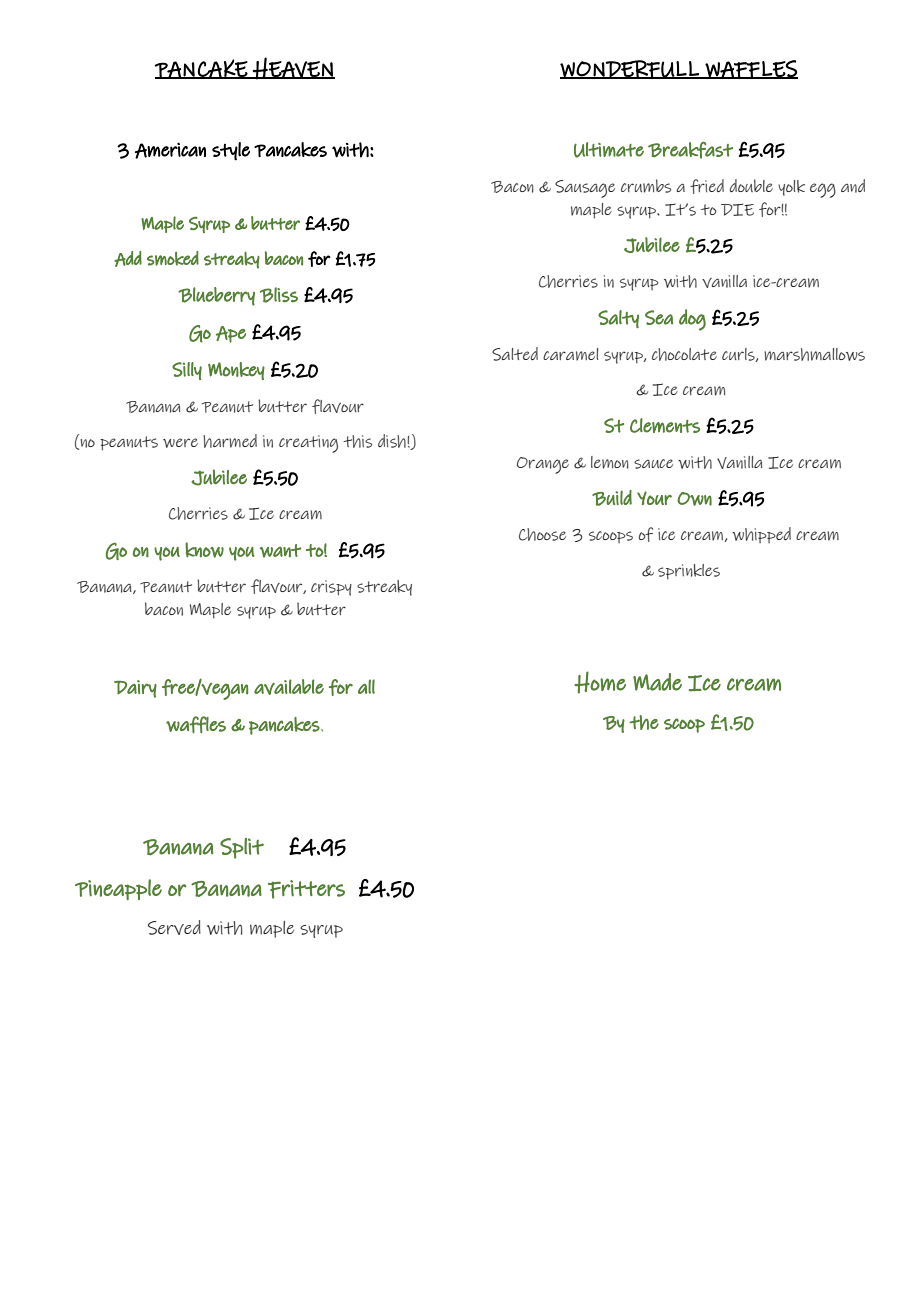  Describe the element at coordinates (630, 69) in the document. I see `WONDERFULL` at that location.
